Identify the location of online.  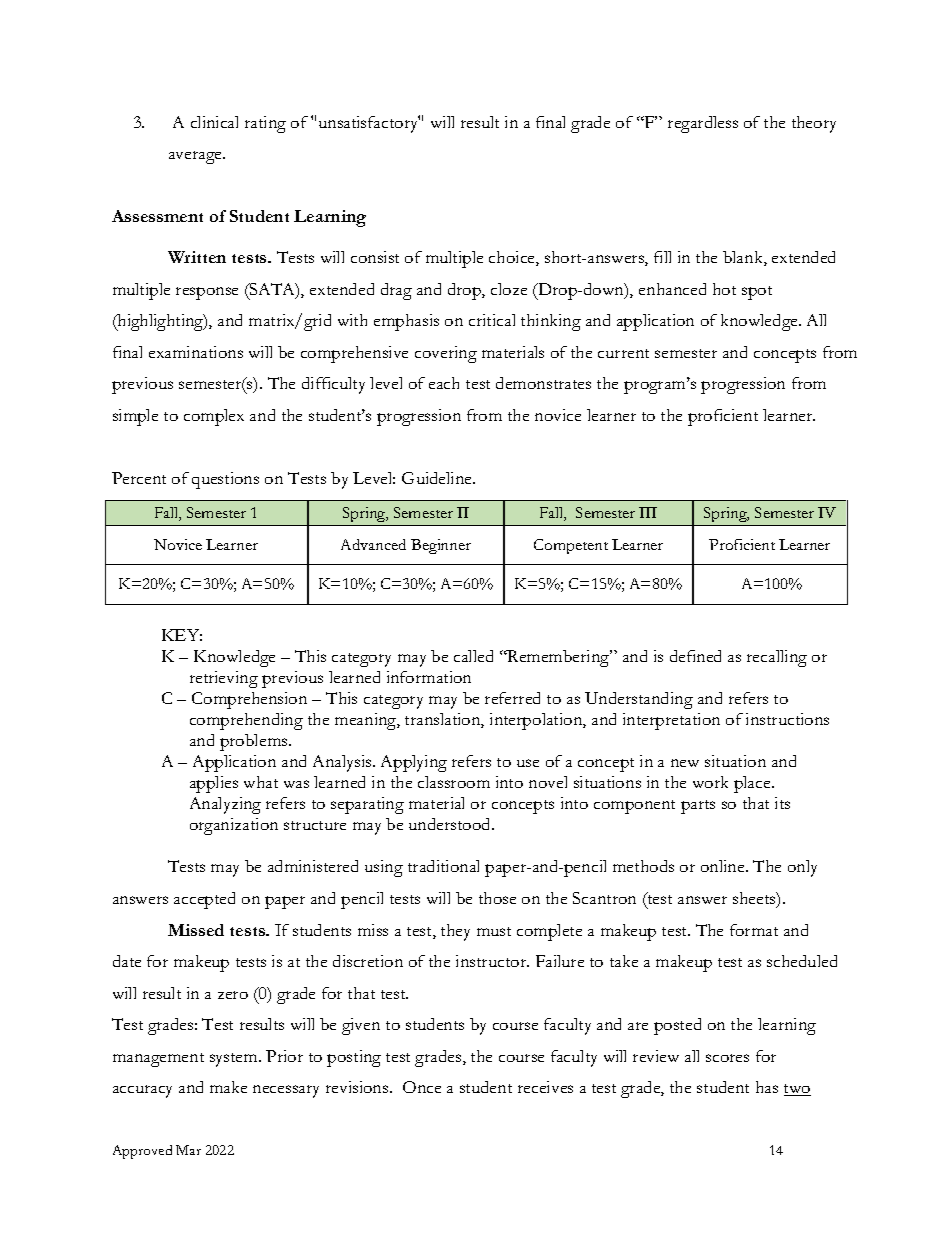
(724, 866).
